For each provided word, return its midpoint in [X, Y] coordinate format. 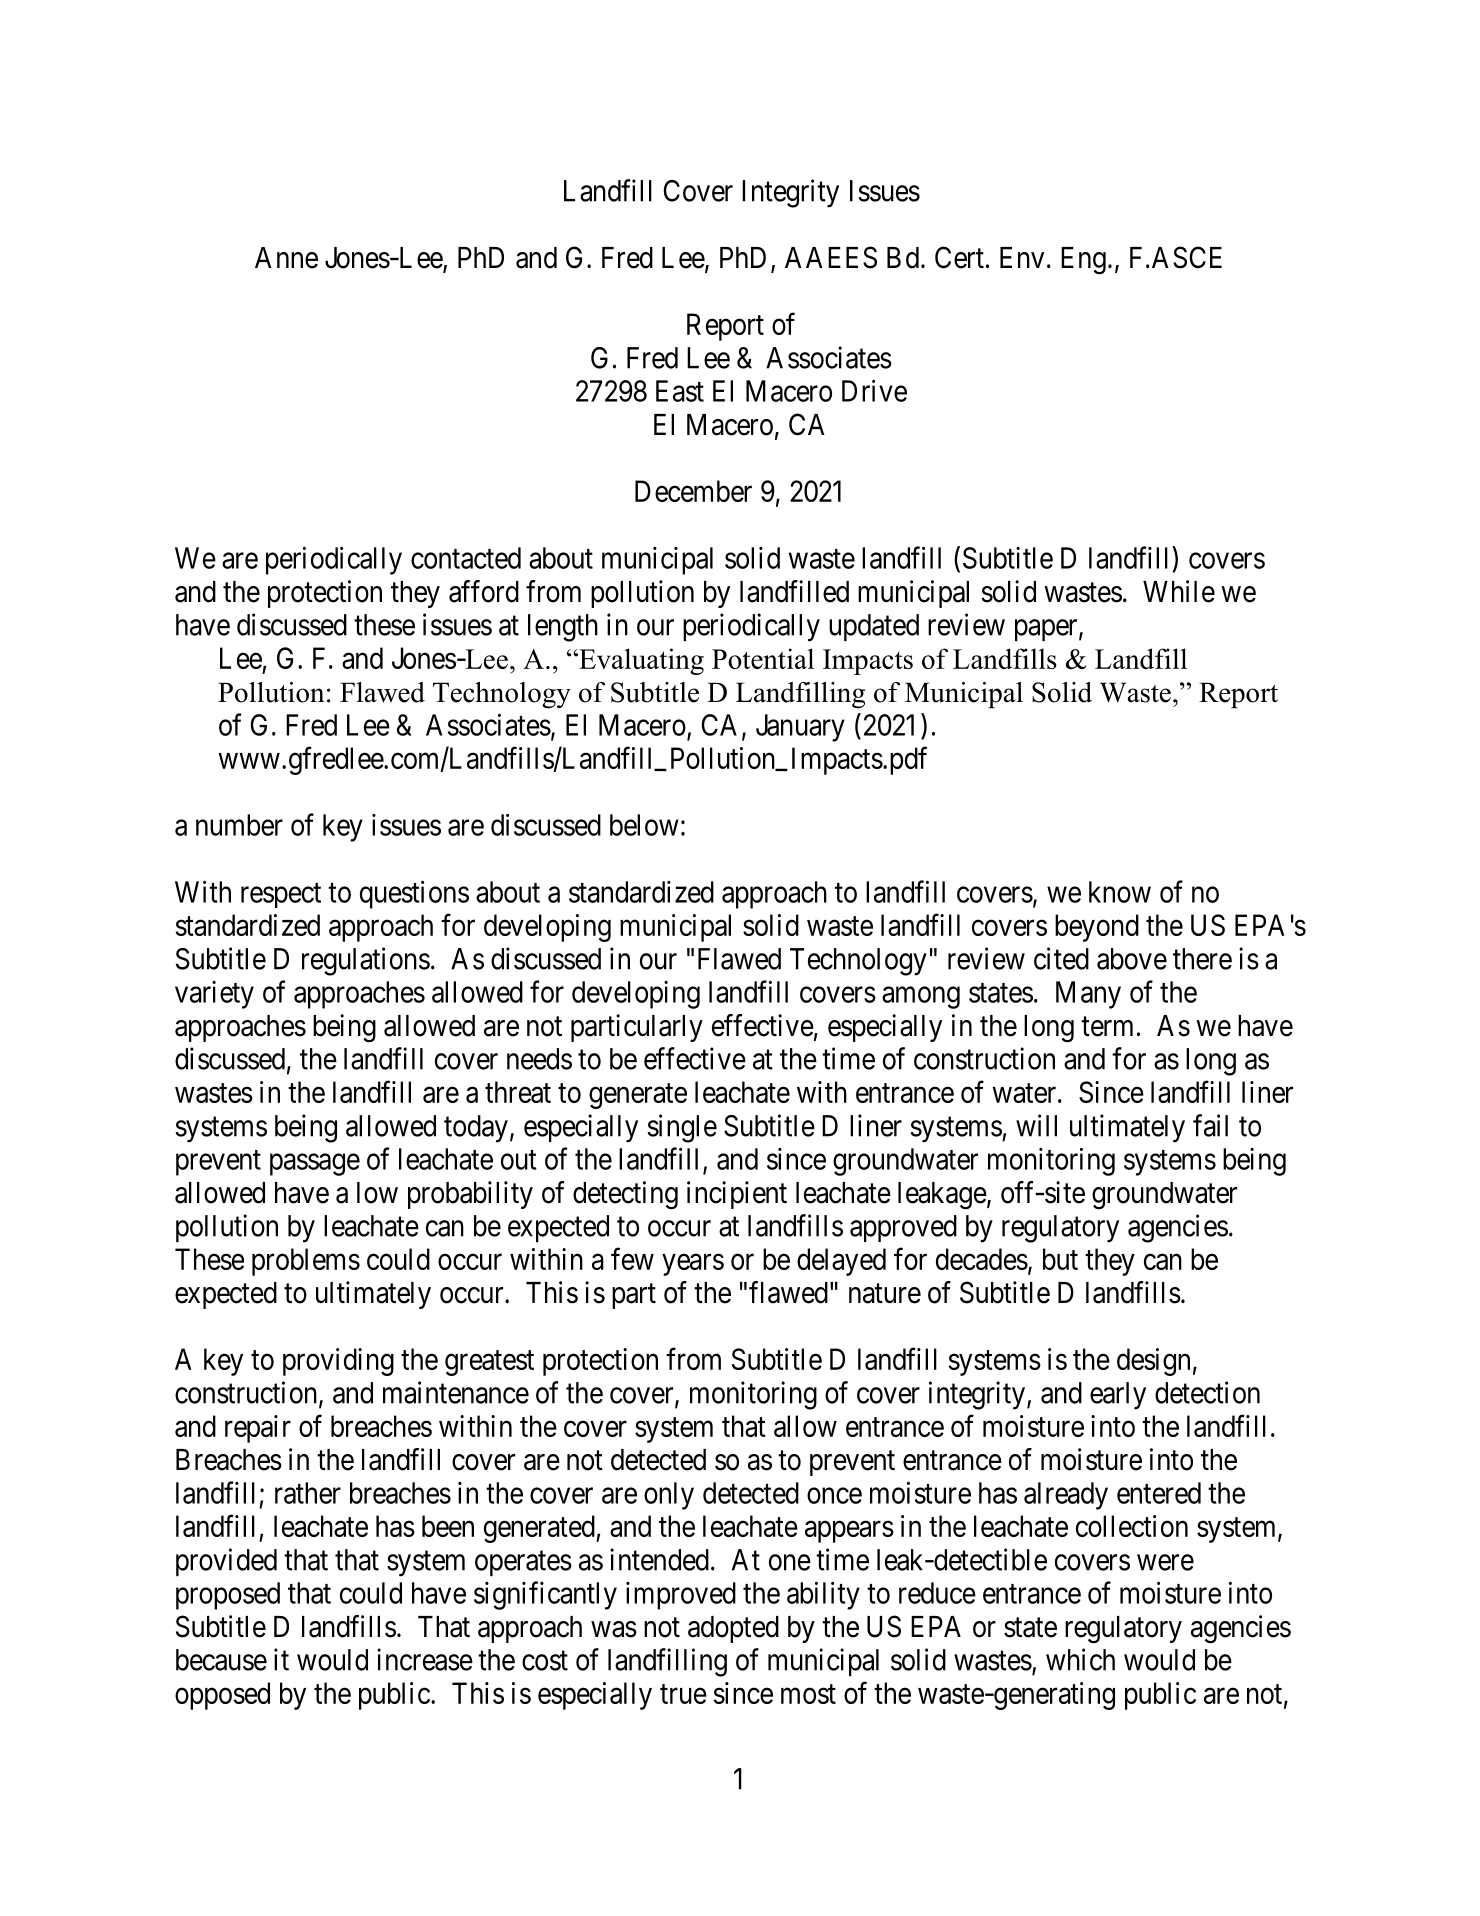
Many [1088, 995]
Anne [286, 258]
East [680, 391]
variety [214, 995]
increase [425, 1659]
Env [1022, 257]
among [921, 998]
